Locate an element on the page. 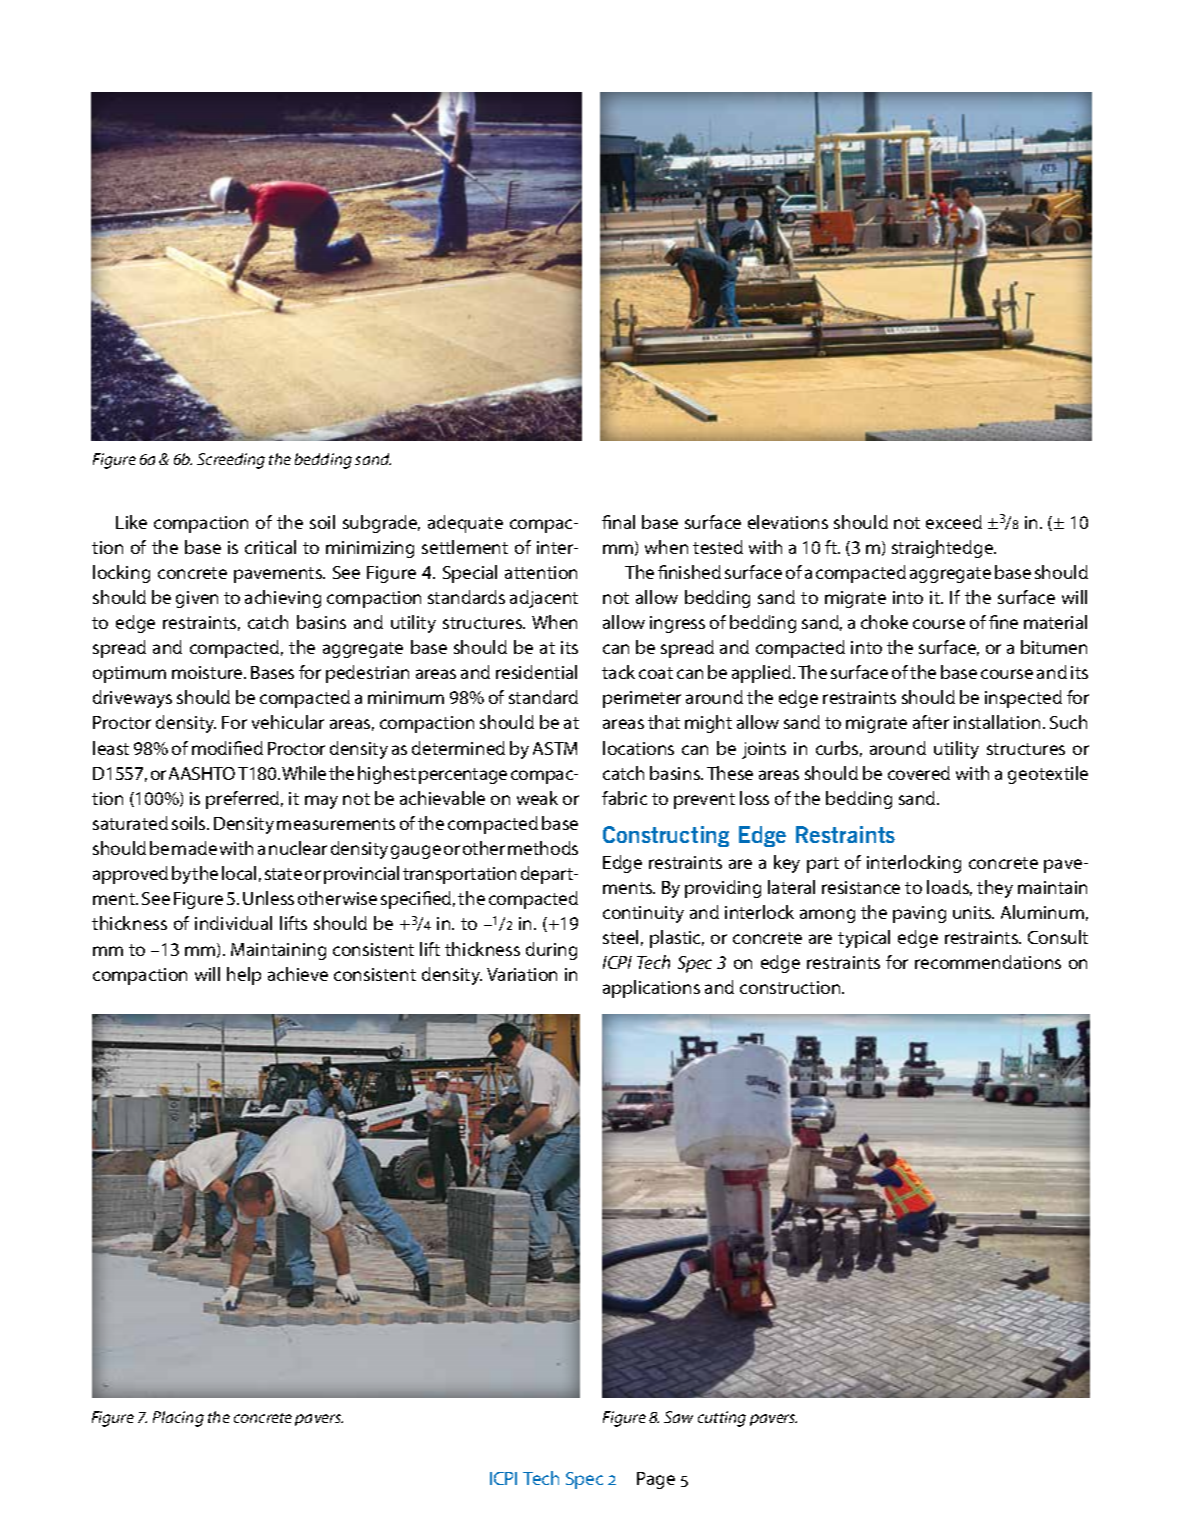 This image has height=1530, width=1182. final is located at coordinates (618, 522).
